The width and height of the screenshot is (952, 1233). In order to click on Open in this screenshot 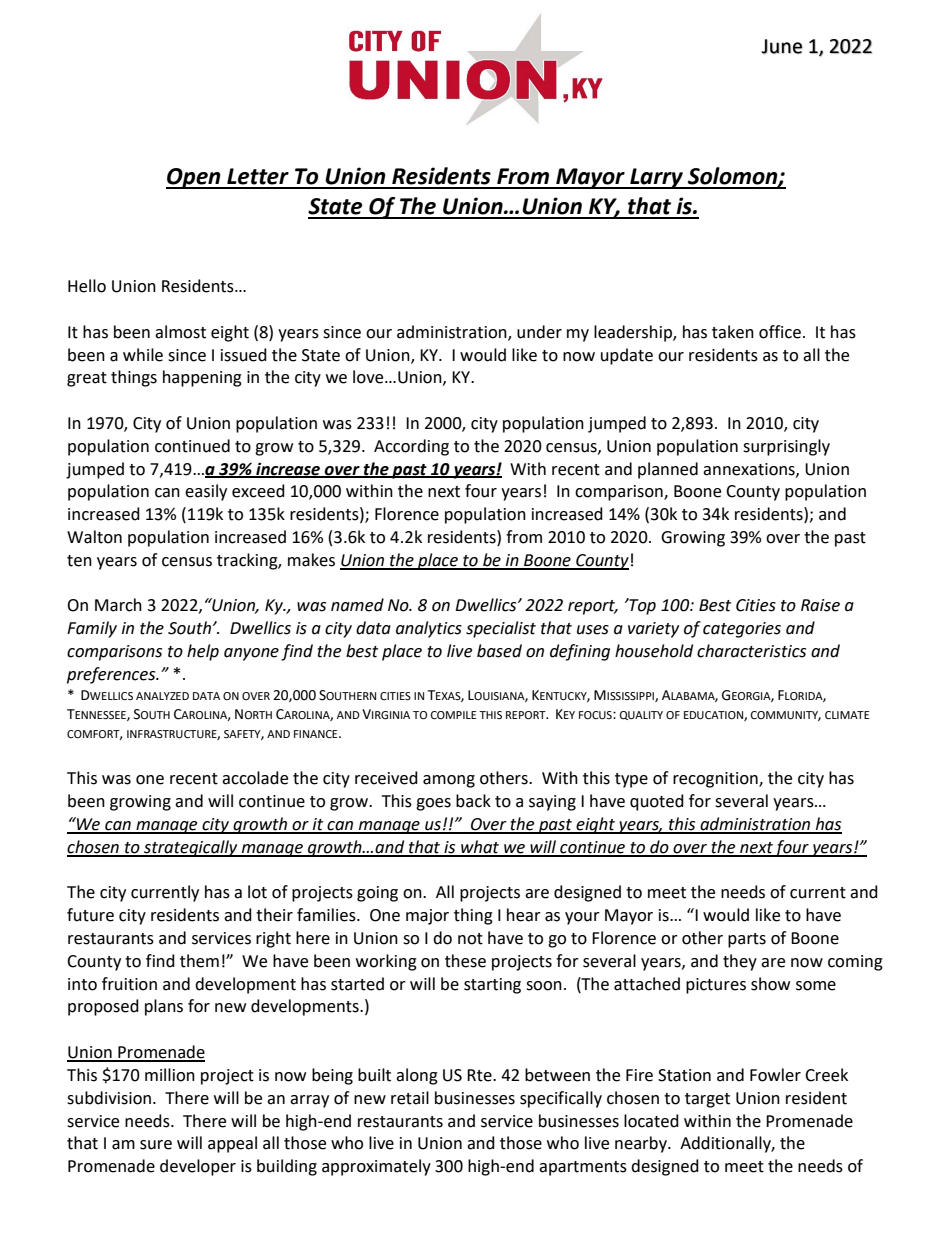, I will do `click(194, 178)`.
